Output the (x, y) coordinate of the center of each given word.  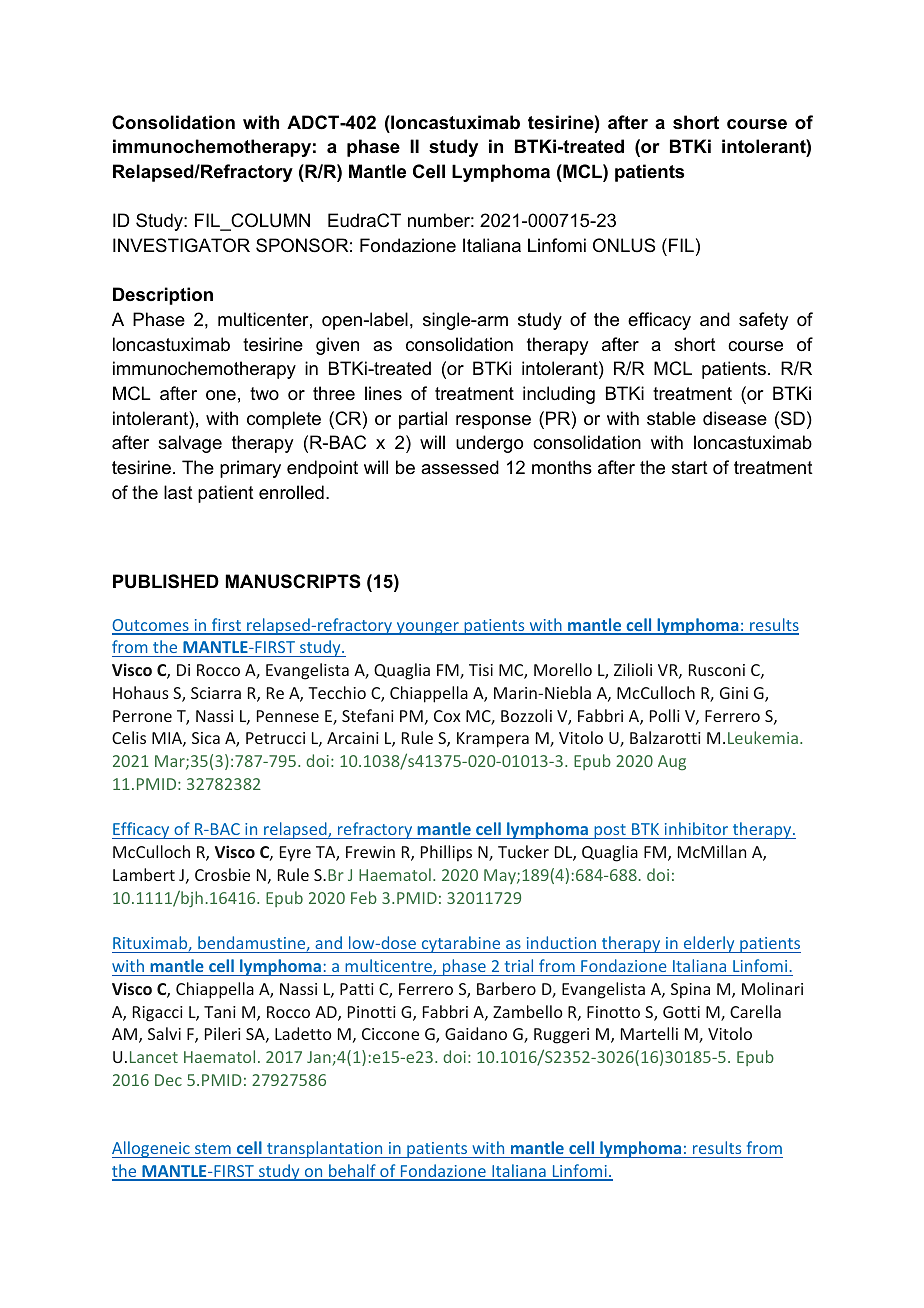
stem (213, 1148)
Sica (206, 738)
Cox (447, 716)
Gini (734, 693)
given (337, 346)
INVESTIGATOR (181, 245)
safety (763, 321)
